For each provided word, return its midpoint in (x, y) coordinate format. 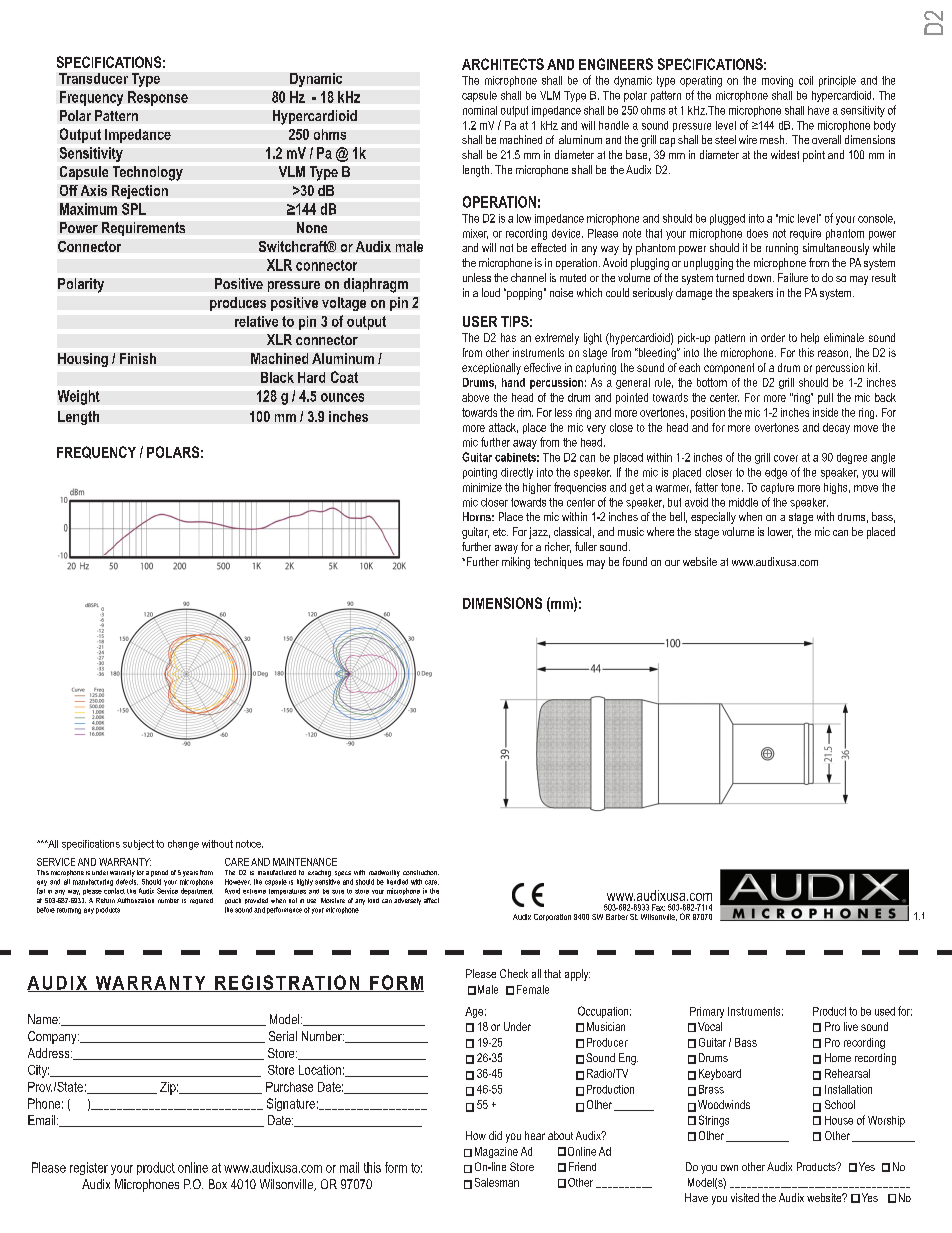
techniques (558, 563)
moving (777, 81)
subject (138, 845)
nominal (480, 110)
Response (158, 98)
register (89, 1168)
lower (780, 532)
